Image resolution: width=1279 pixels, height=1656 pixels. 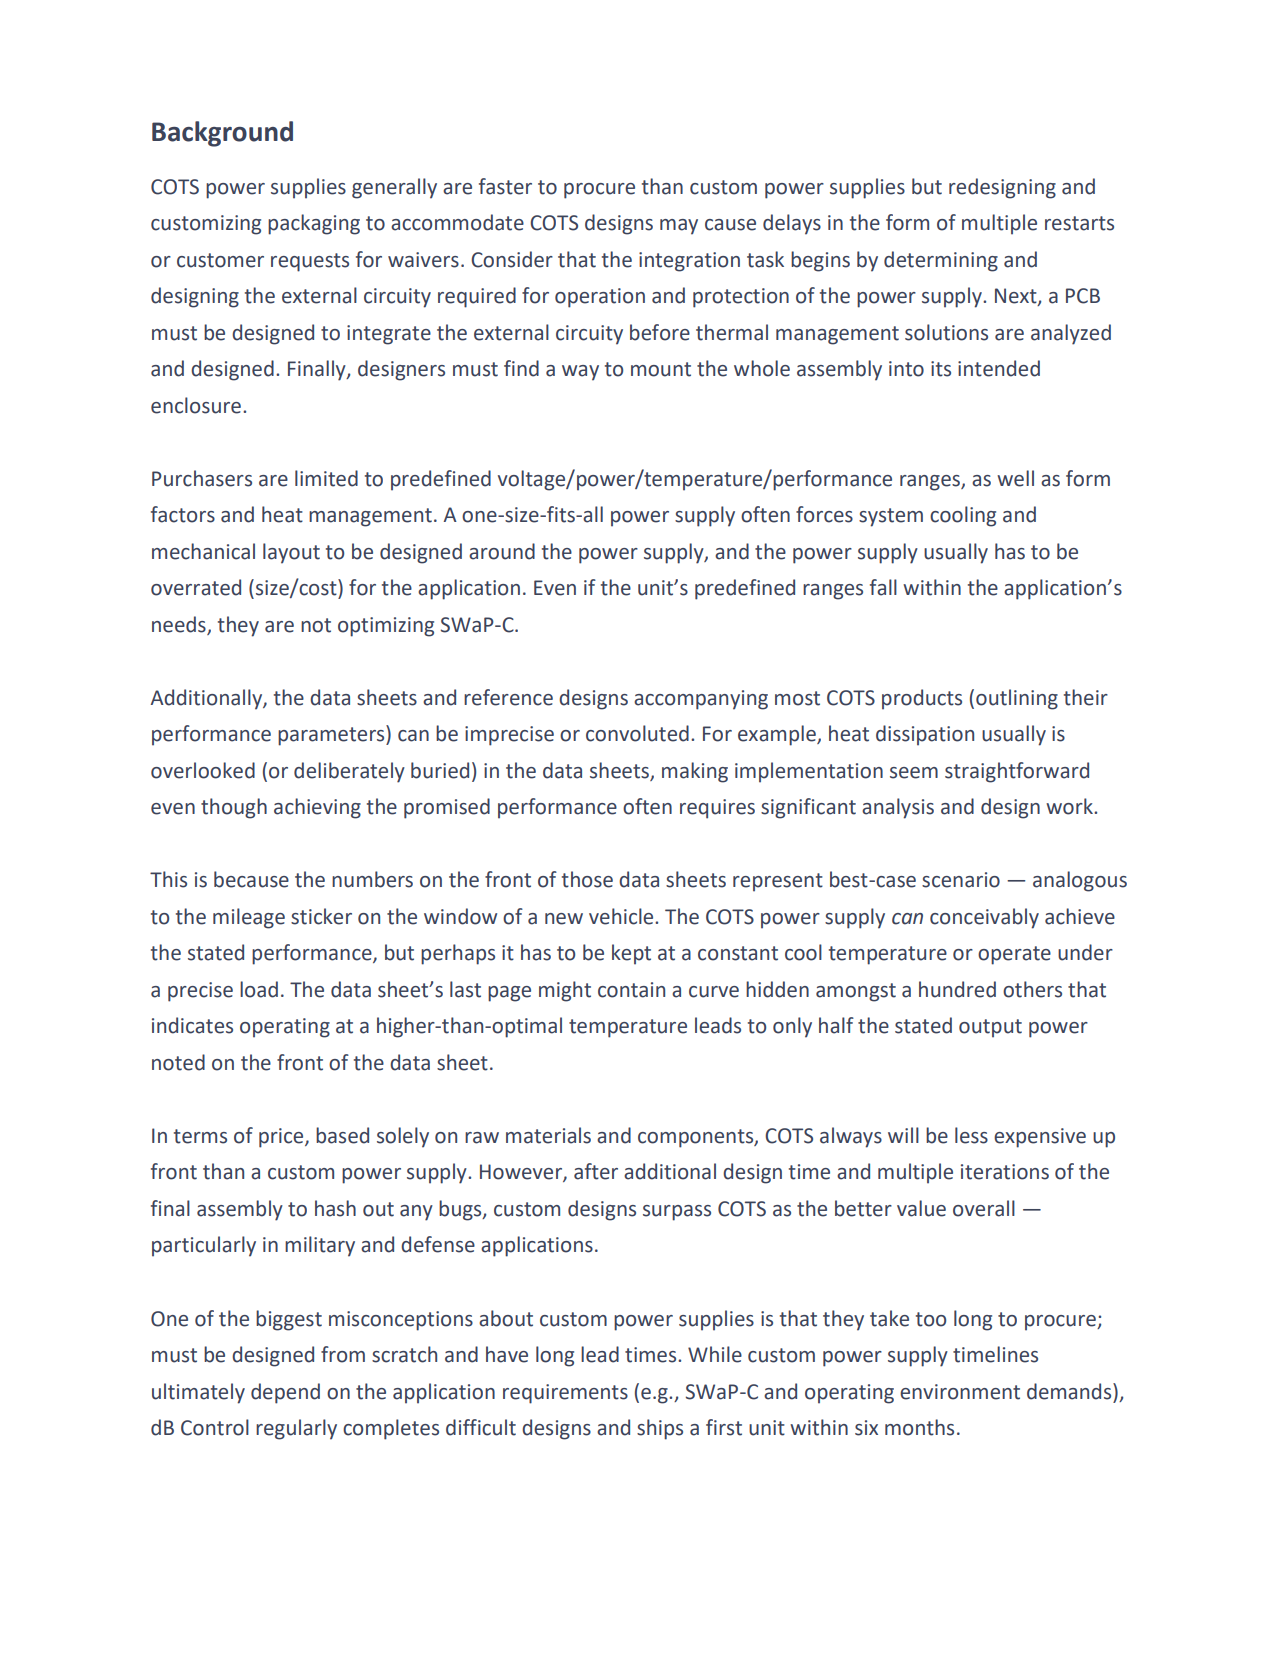 I want to click on hundred, so click(x=957, y=989).
